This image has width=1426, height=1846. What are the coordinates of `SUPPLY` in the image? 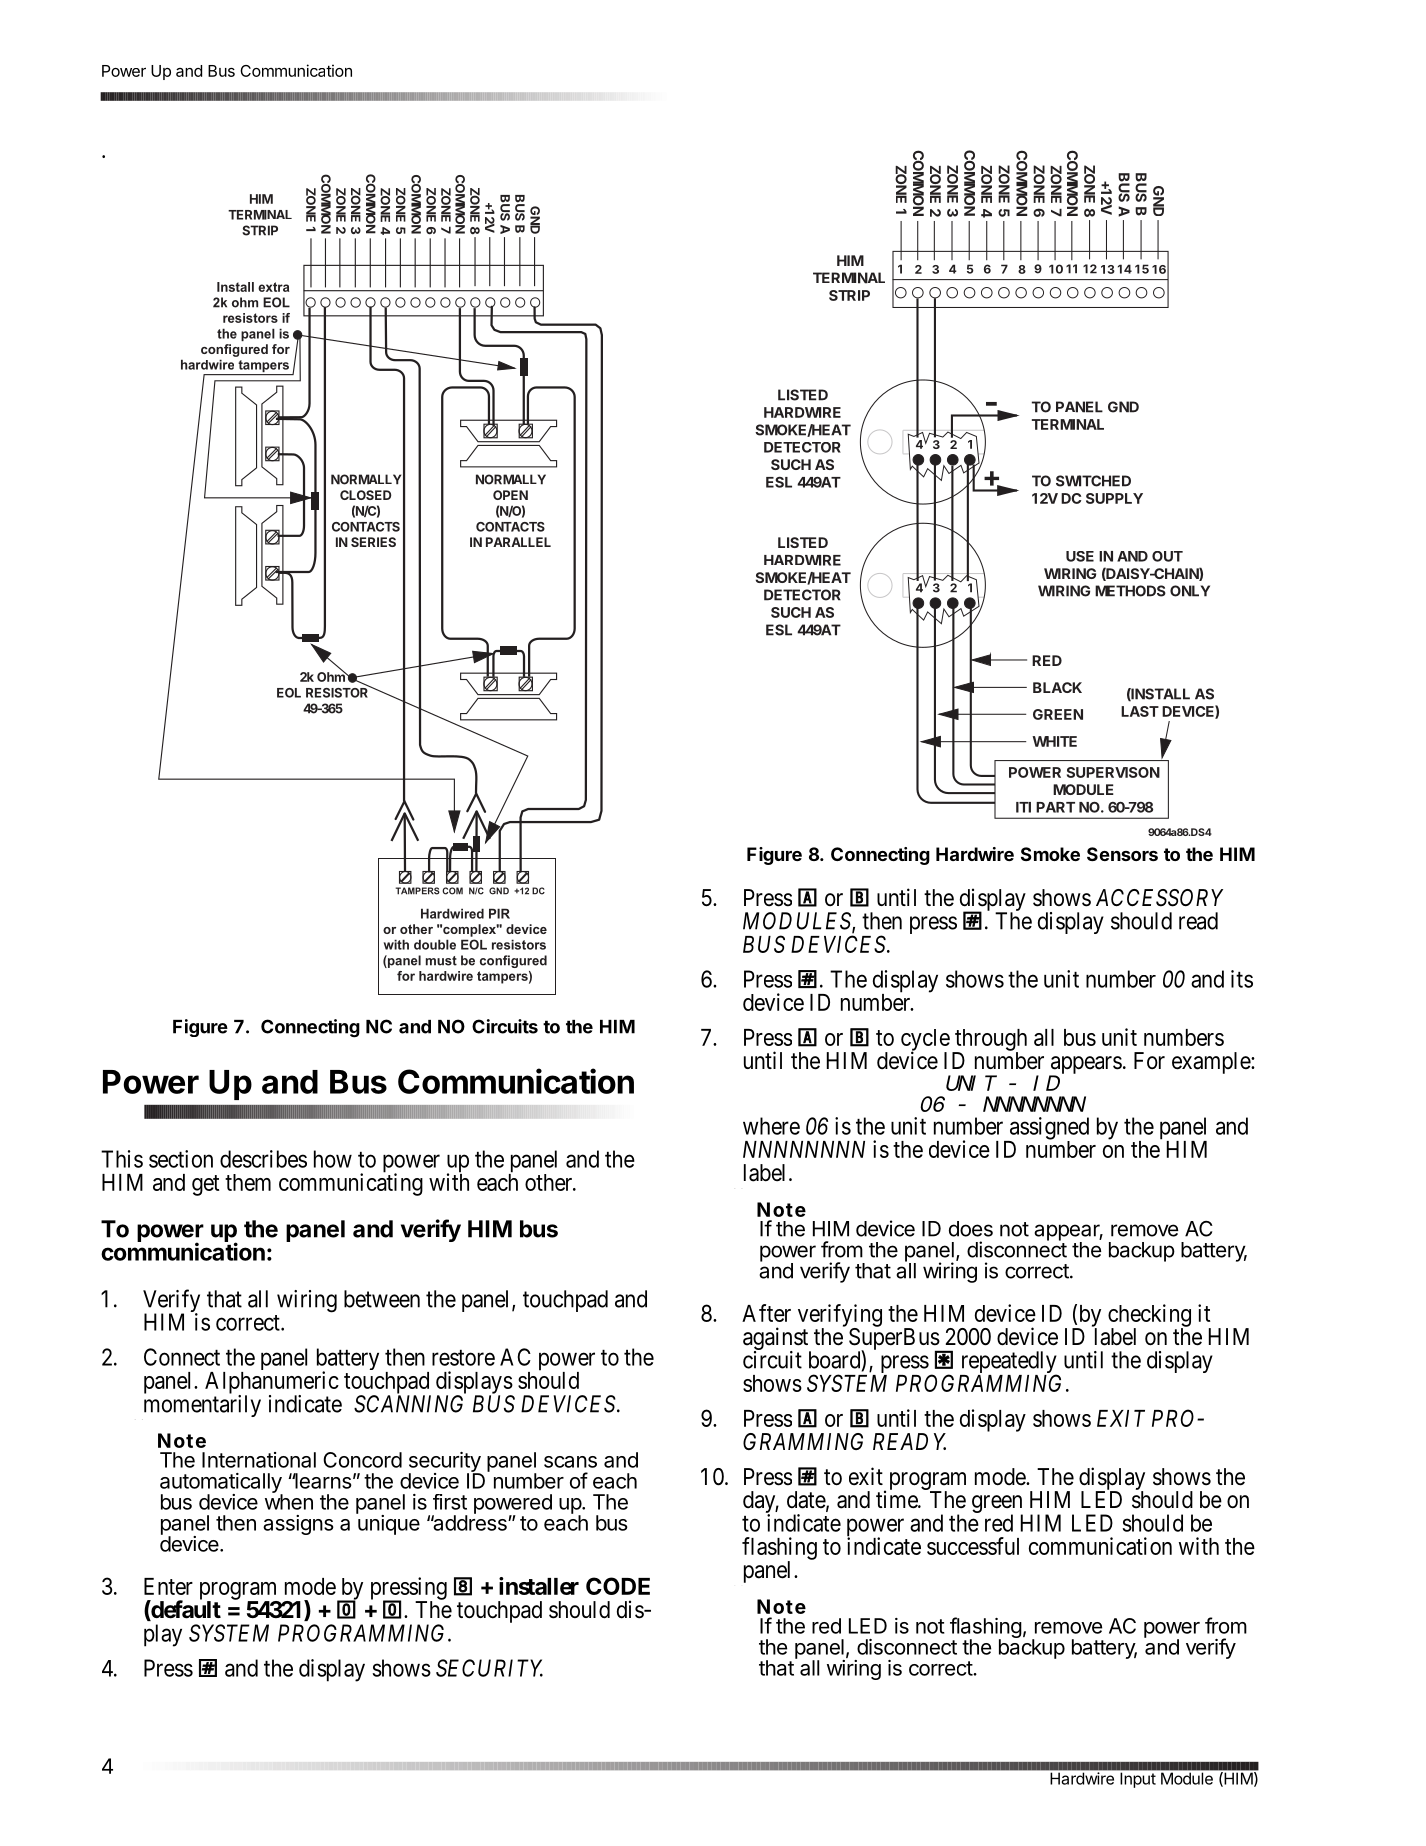 It's located at (1114, 498).
